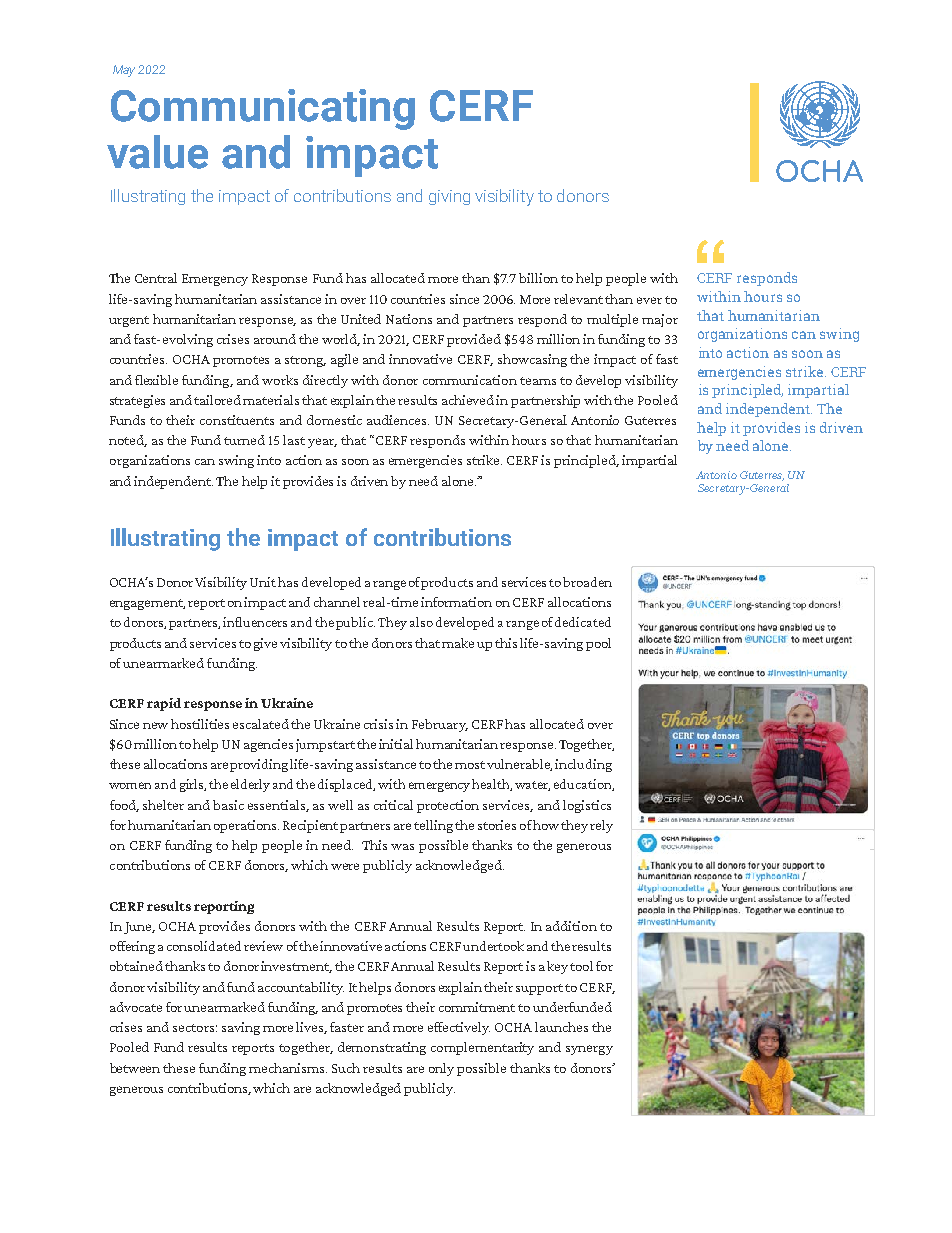 This screenshot has height=1233, width=952. I want to click on sectors, so click(193, 1028).
